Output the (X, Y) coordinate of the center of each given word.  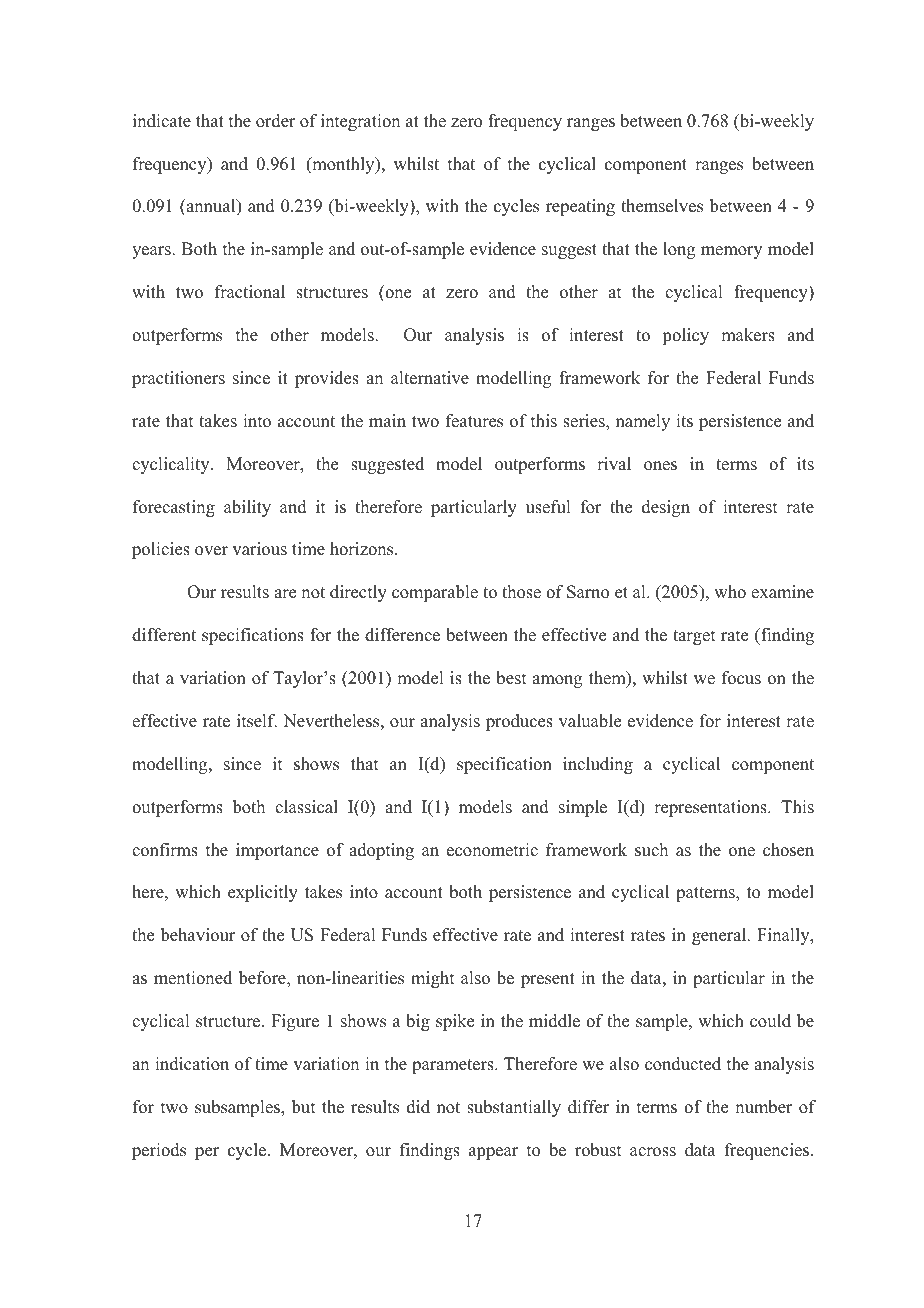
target (694, 637)
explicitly (263, 893)
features (474, 421)
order (276, 121)
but (304, 1107)
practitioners (178, 379)
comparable (435, 593)
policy (685, 336)
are (285, 594)
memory (731, 252)
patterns (706, 894)
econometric (492, 850)
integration (360, 122)
